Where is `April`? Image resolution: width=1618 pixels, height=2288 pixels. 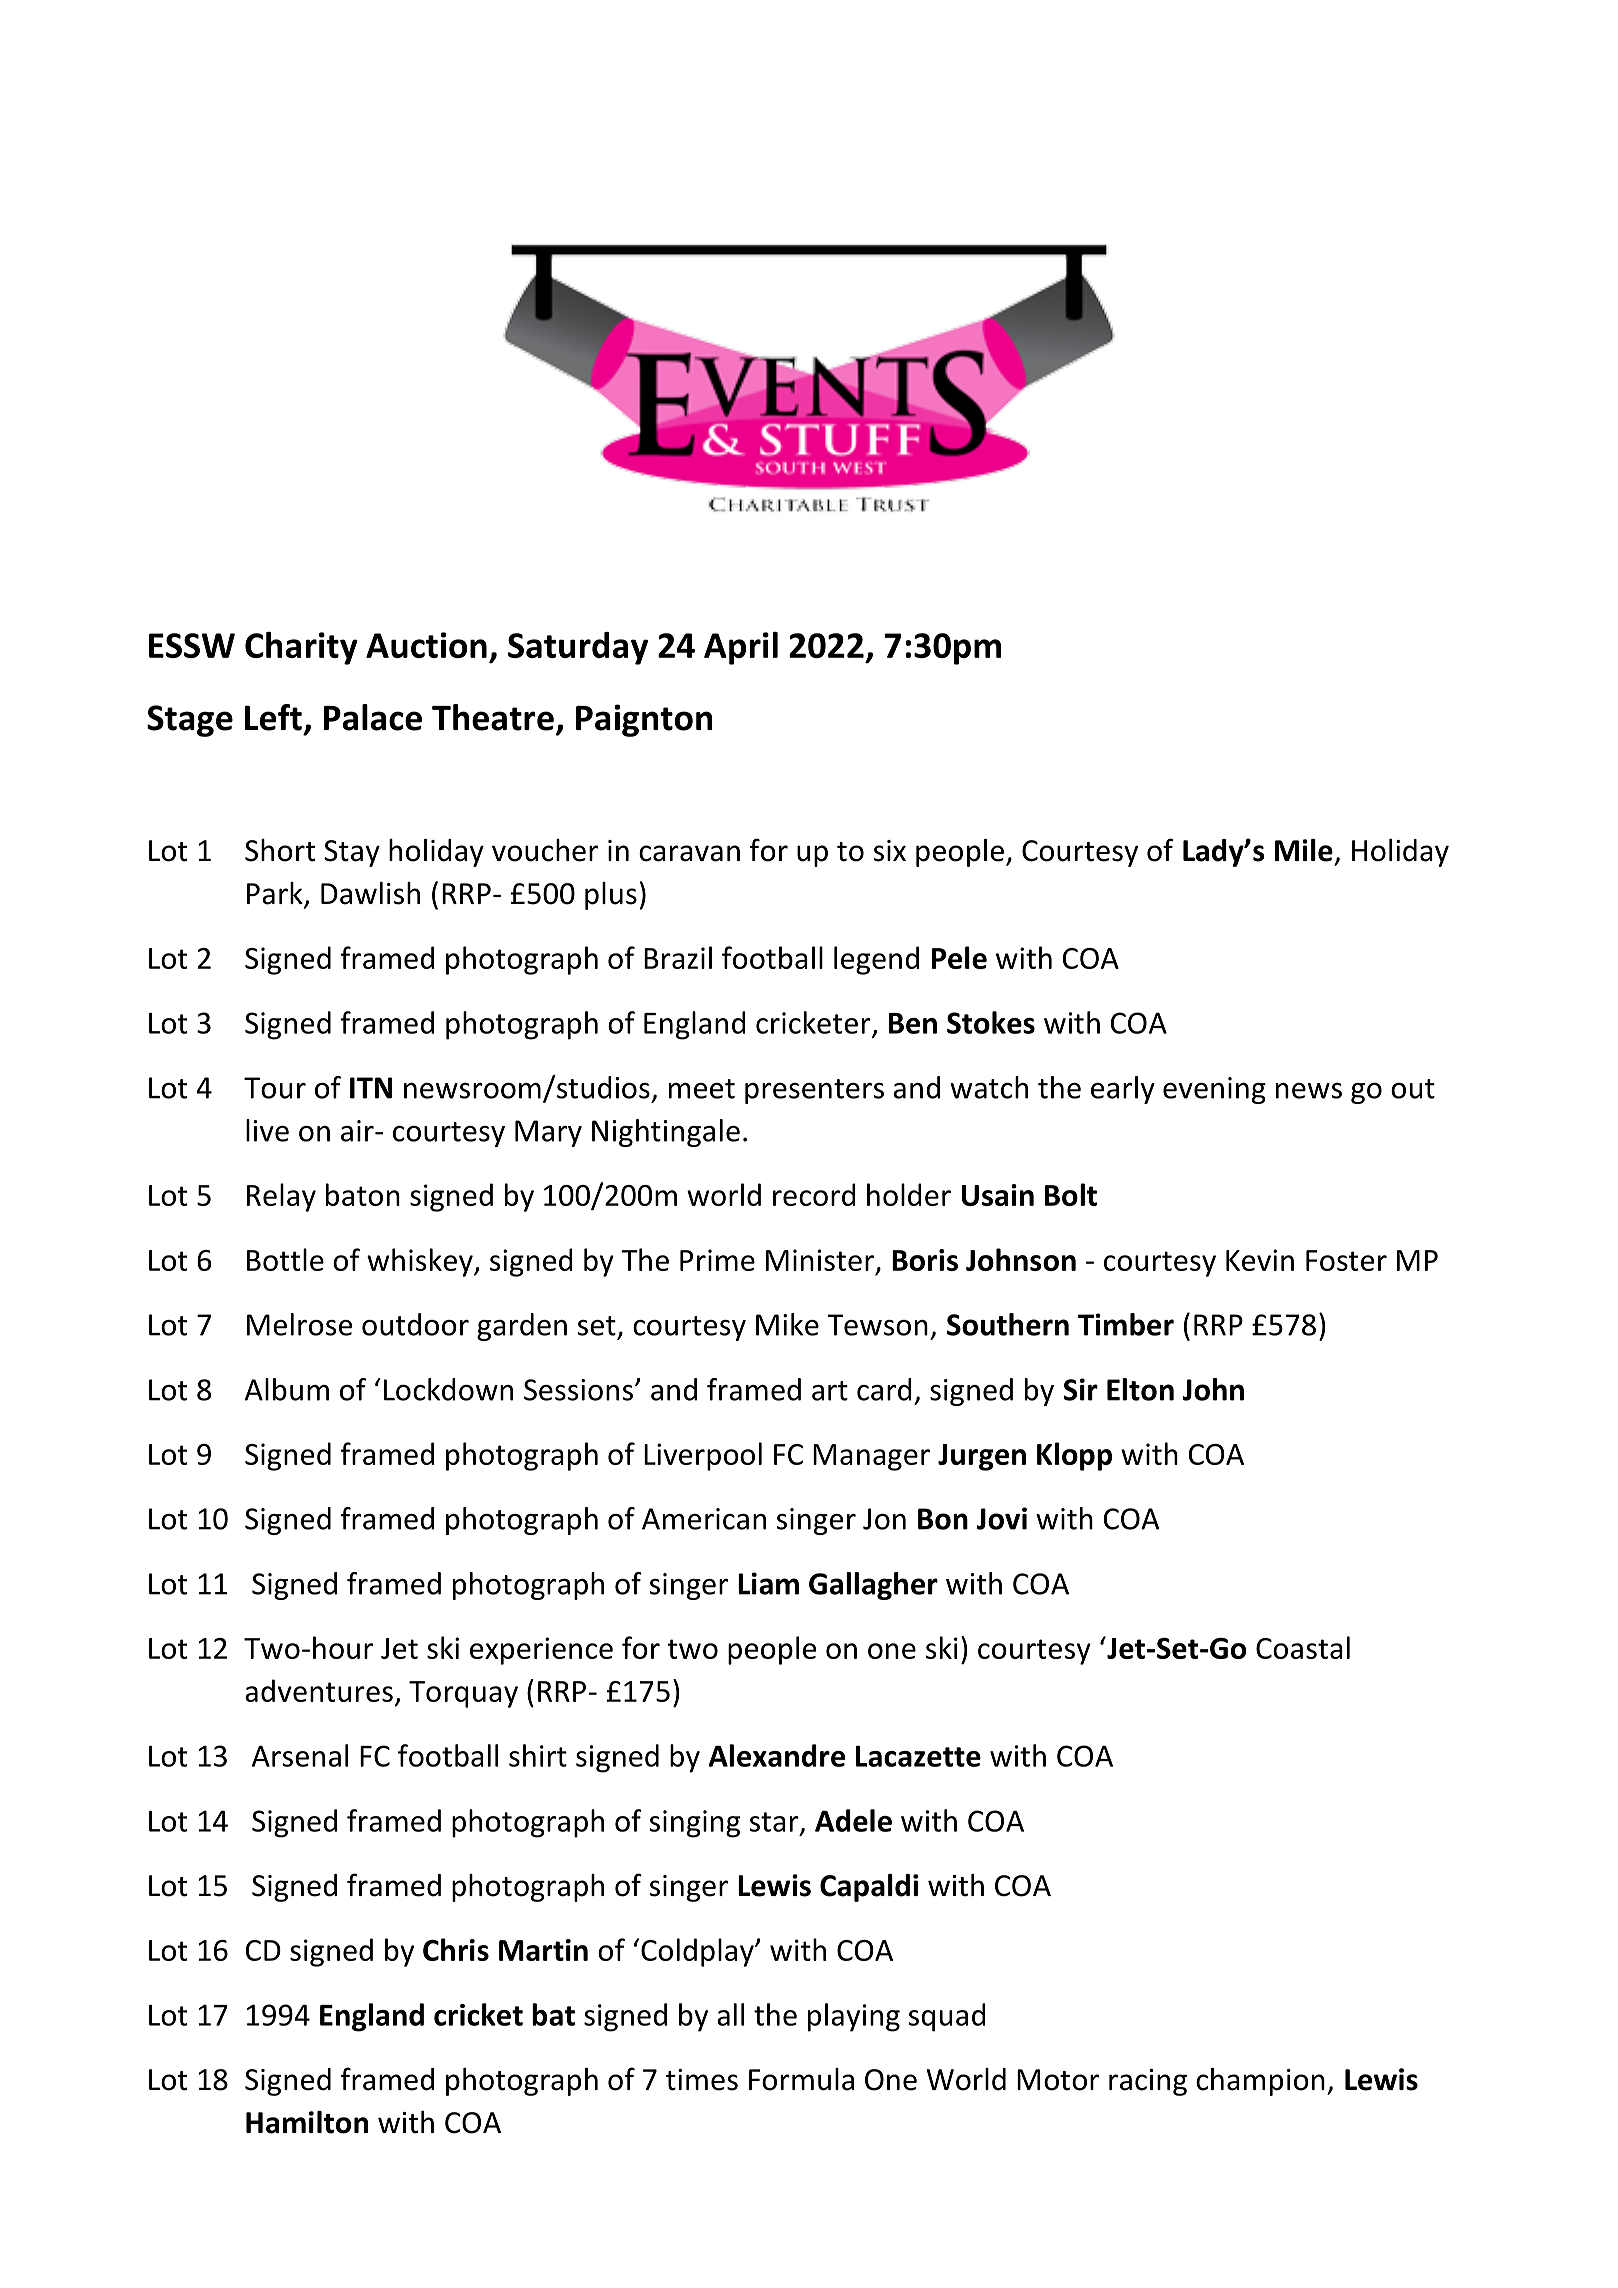
April is located at coordinates (741, 648).
